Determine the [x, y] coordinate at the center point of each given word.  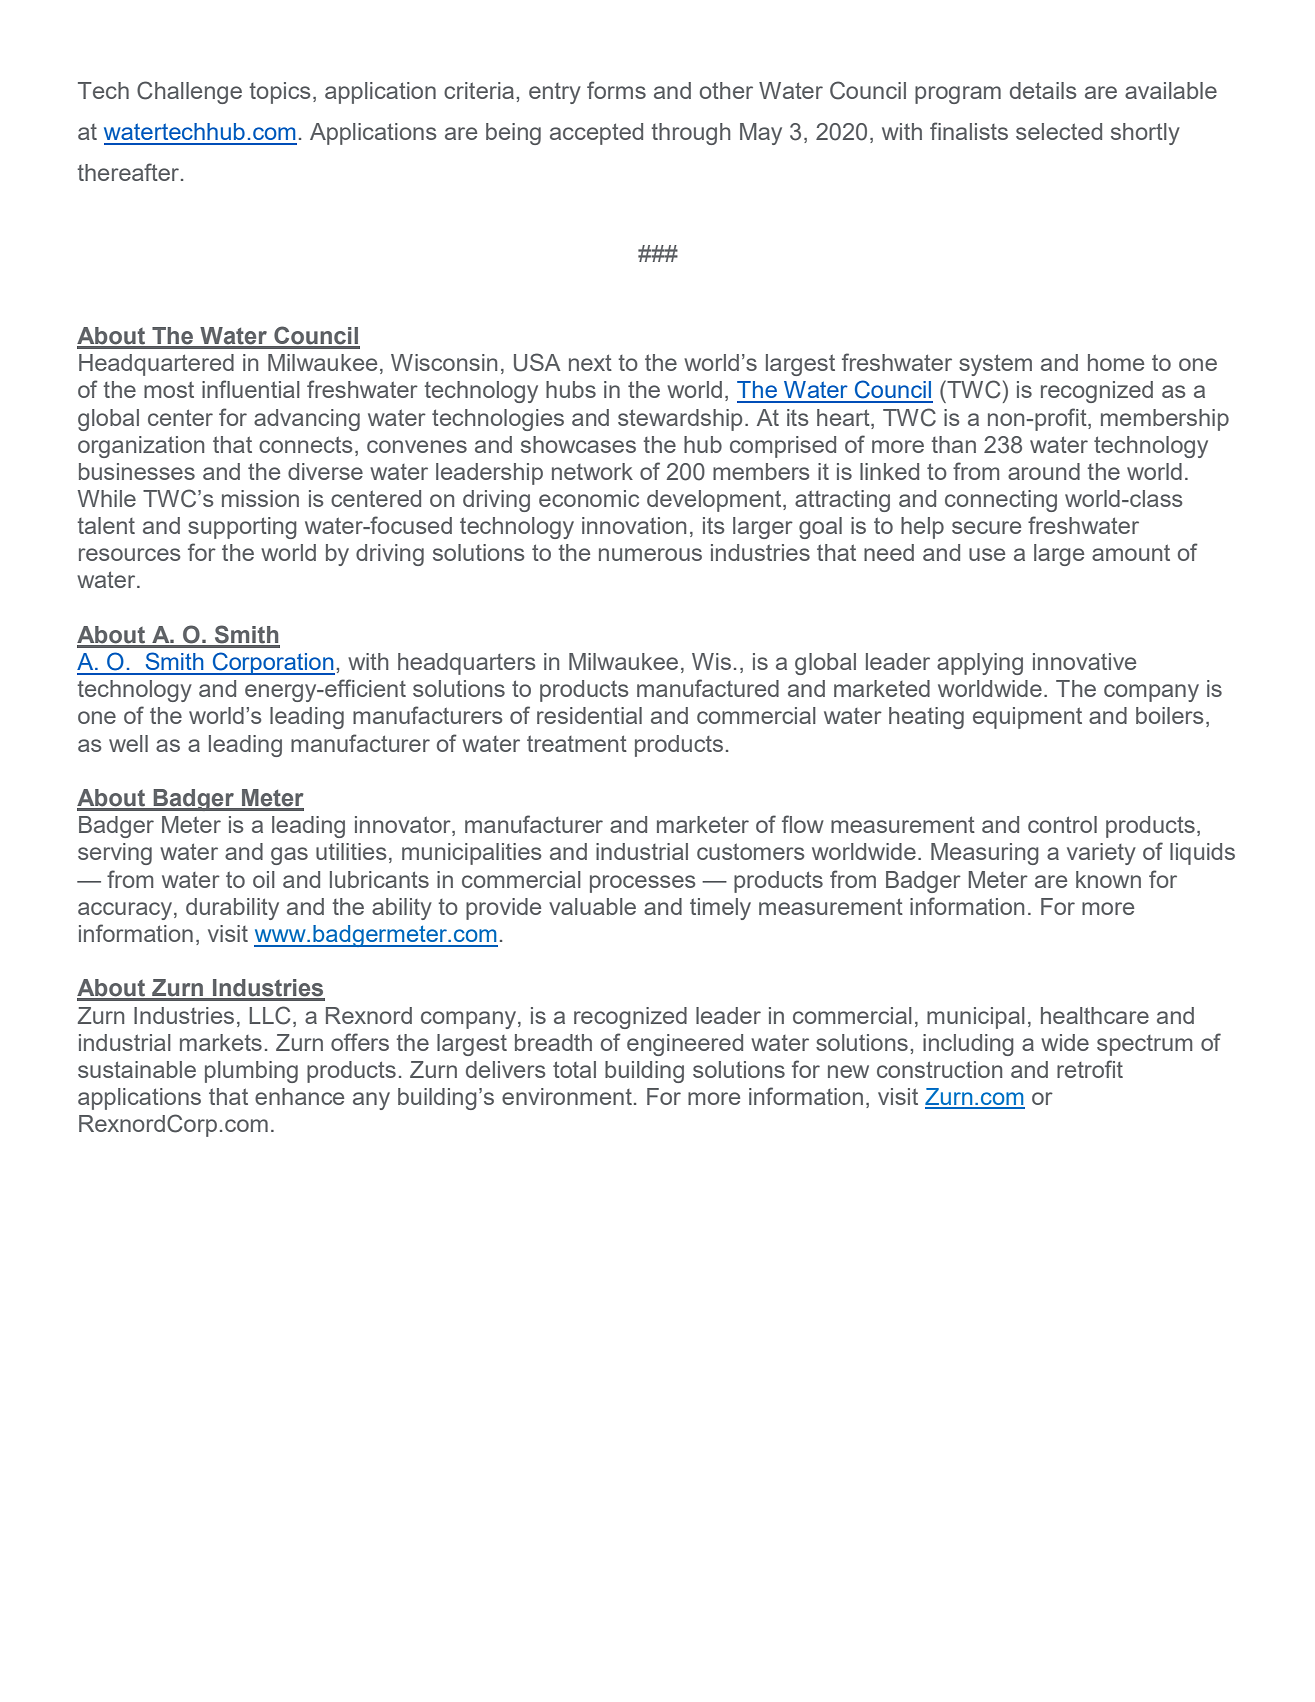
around [1044, 471]
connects [306, 444]
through [691, 134]
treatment [577, 743]
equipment [1027, 718]
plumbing [251, 1072]
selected [1059, 131]
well [128, 743]
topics [280, 93]
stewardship [680, 420]
